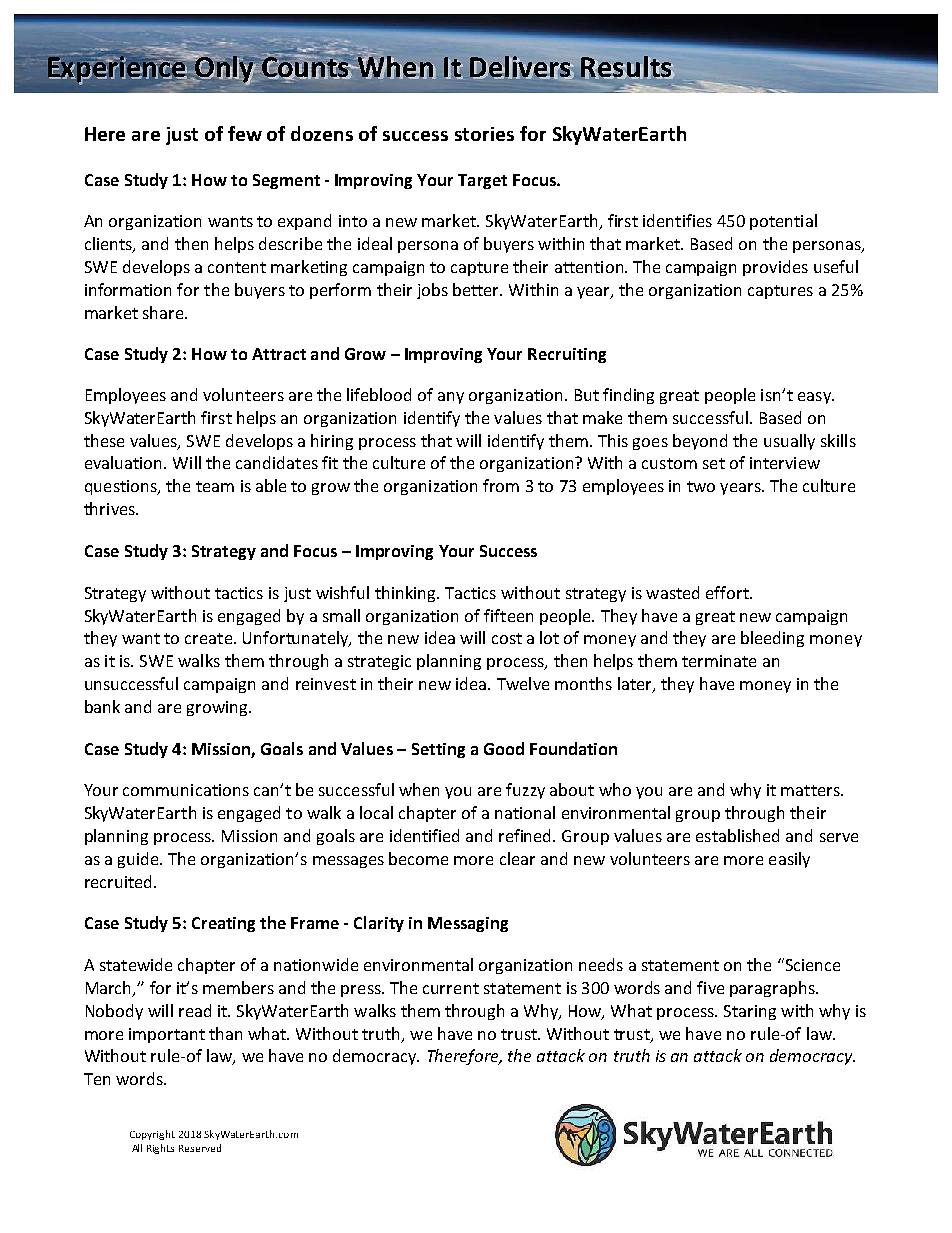 The width and height of the screenshot is (952, 1233). Describe the element at coordinates (517, 858) in the screenshot. I see `clear` at that location.
